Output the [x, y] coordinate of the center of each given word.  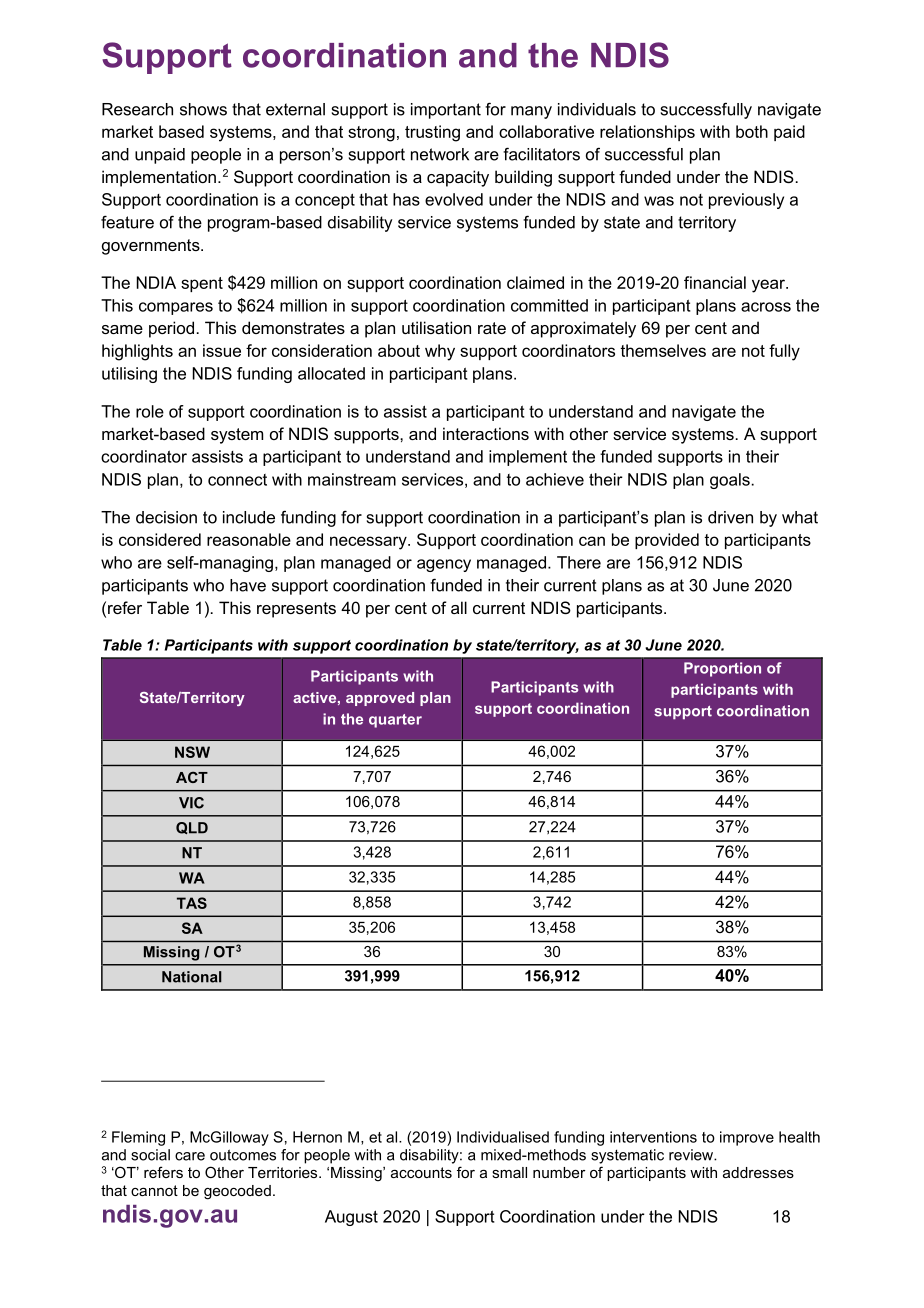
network [440, 154]
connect [237, 480]
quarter [395, 721]
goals [730, 481]
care [190, 1156]
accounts [421, 1172]
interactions [486, 433]
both [752, 131]
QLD [192, 828]
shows [203, 109]
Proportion [722, 669]
